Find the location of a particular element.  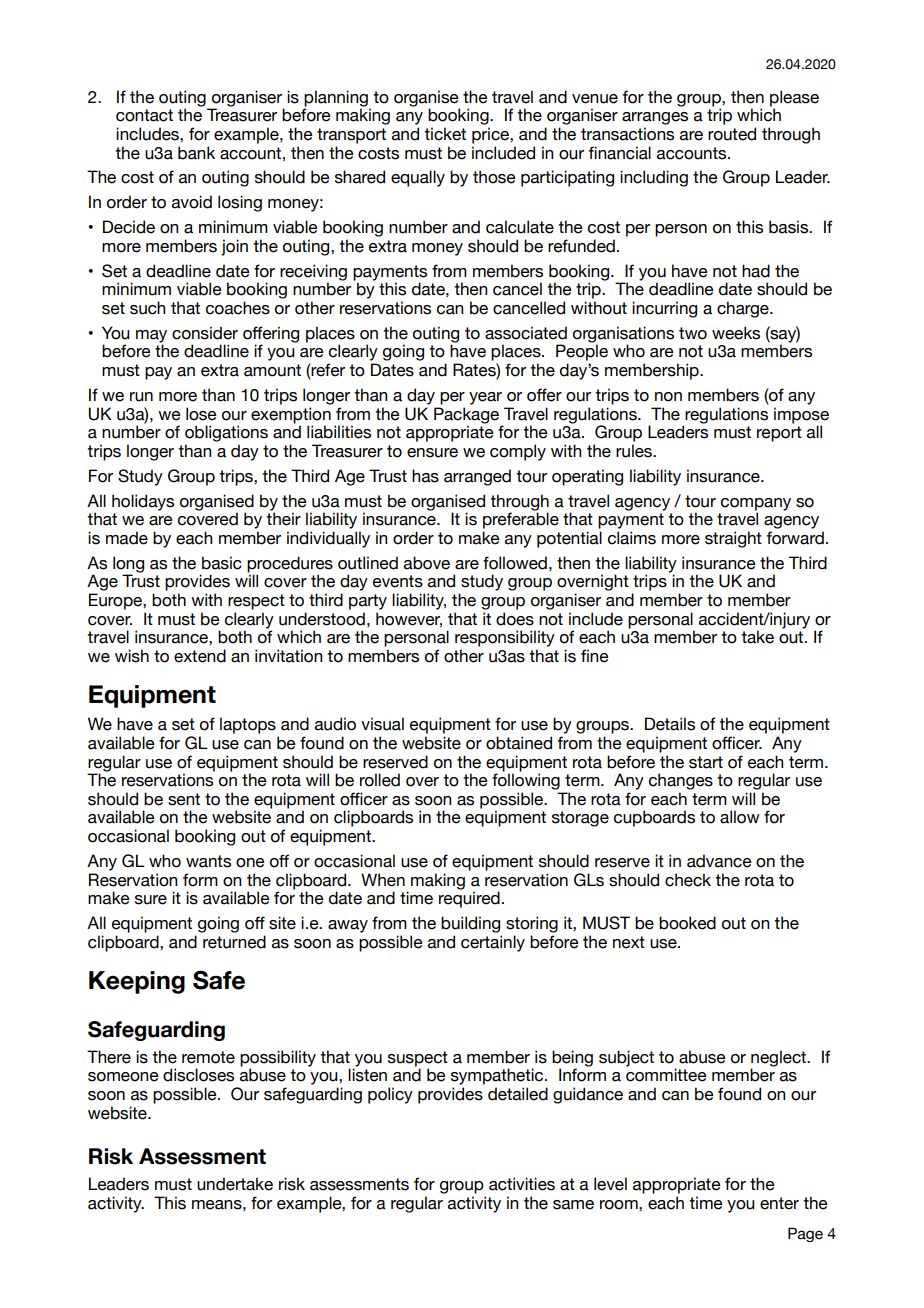

ticket is located at coordinates (445, 134).
